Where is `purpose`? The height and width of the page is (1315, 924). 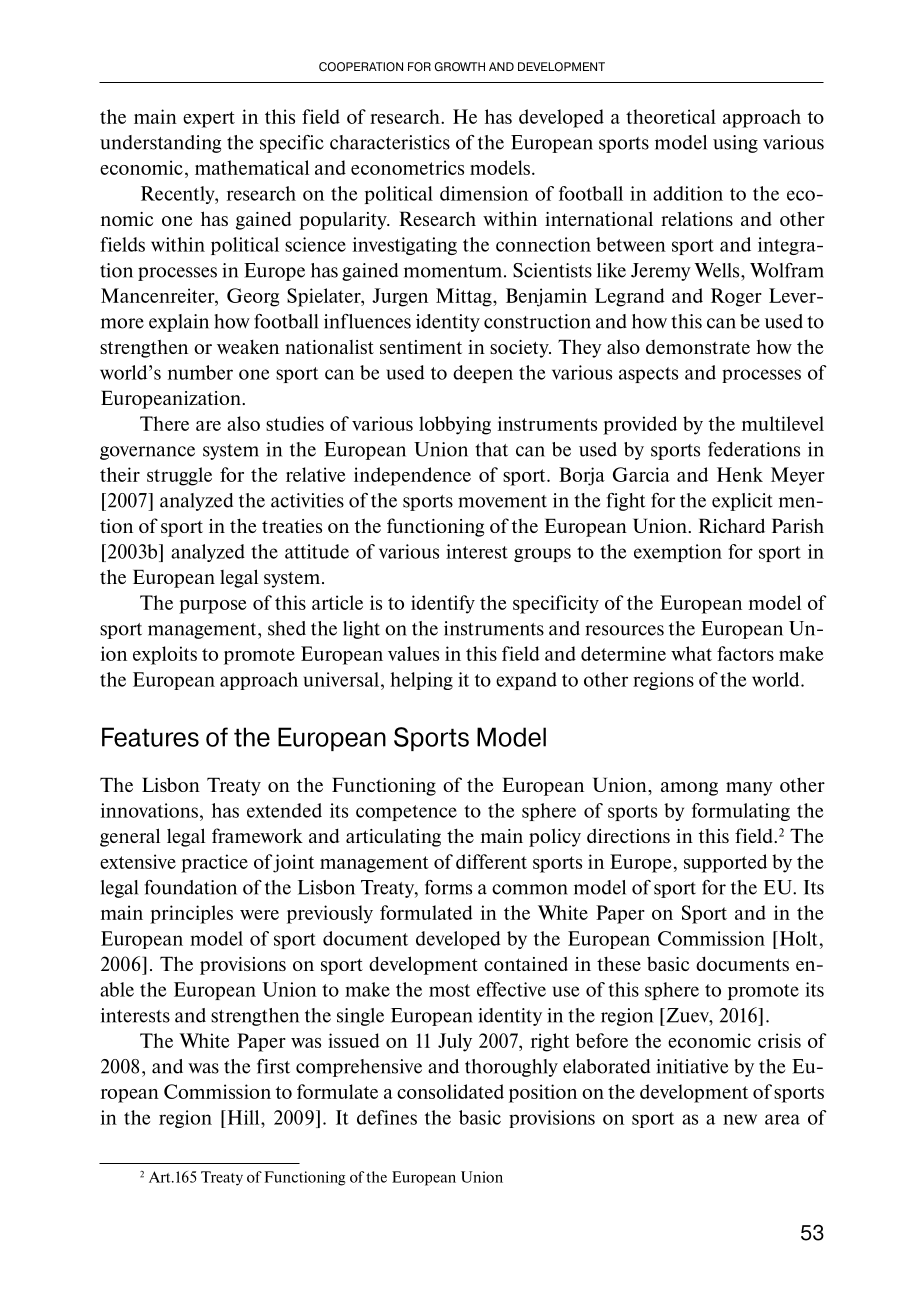 purpose is located at coordinates (213, 607).
